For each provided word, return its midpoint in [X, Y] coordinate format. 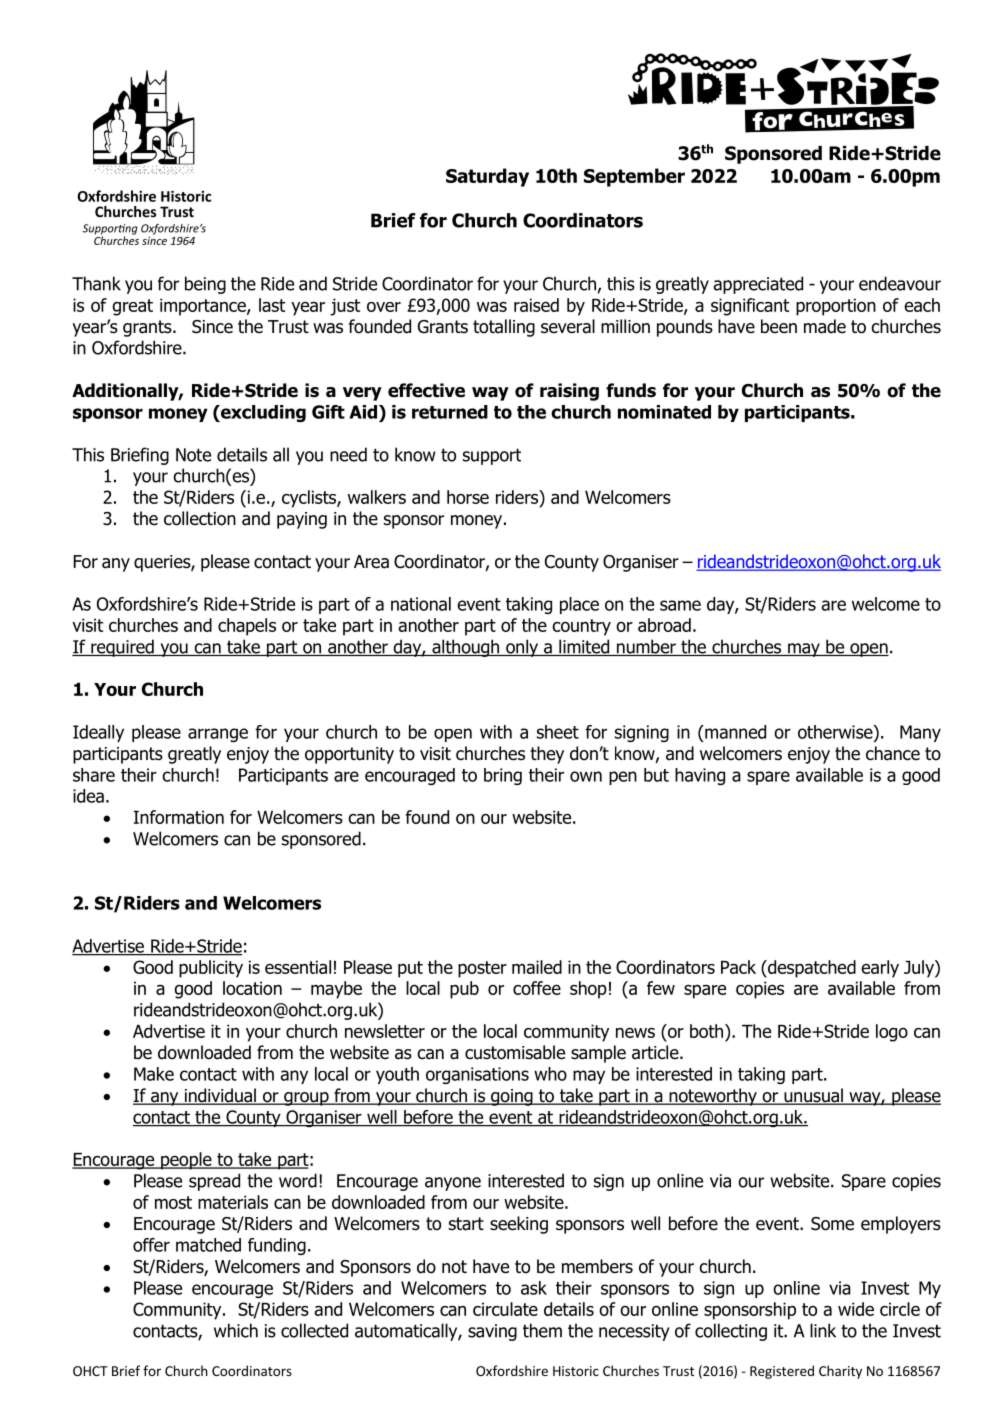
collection [200, 518]
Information [179, 817]
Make [154, 1074]
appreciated [758, 285]
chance [893, 753]
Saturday [487, 177]
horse [468, 497]
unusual [813, 1096]
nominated [664, 412]
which [236, 1330]
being [205, 285]
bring [503, 776]
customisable [515, 1052]
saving [492, 1332]
